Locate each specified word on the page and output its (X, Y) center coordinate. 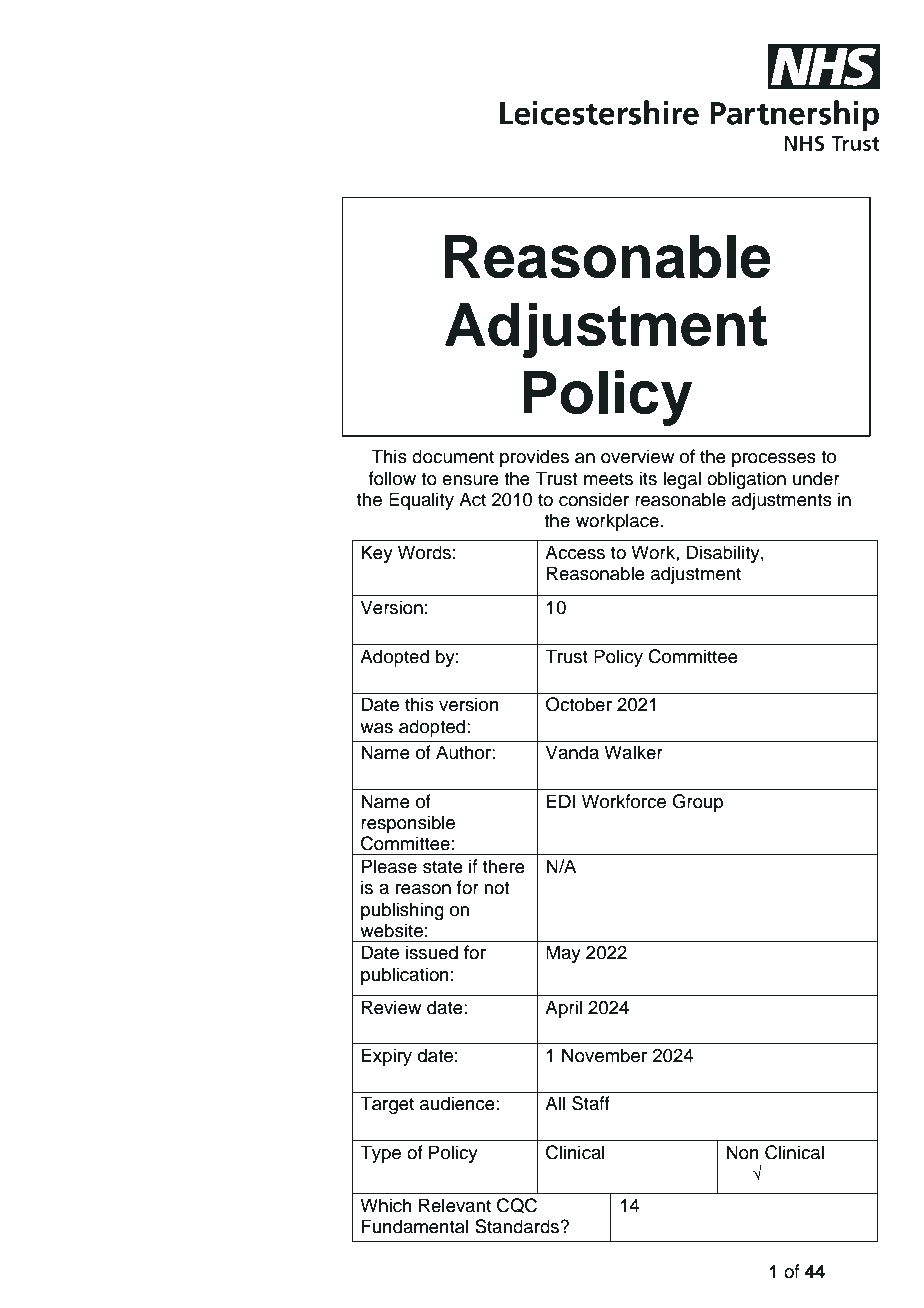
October (579, 704)
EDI (560, 801)
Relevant (455, 1205)
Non (742, 1152)
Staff (591, 1103)
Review (391, 1007)
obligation (746, 480)
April (563, 1009)
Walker (633, 752)
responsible (408, 824)
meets (608, 479)
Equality (421, 501)
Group (697, 803)
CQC (517, 1205)
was (376, 728)
